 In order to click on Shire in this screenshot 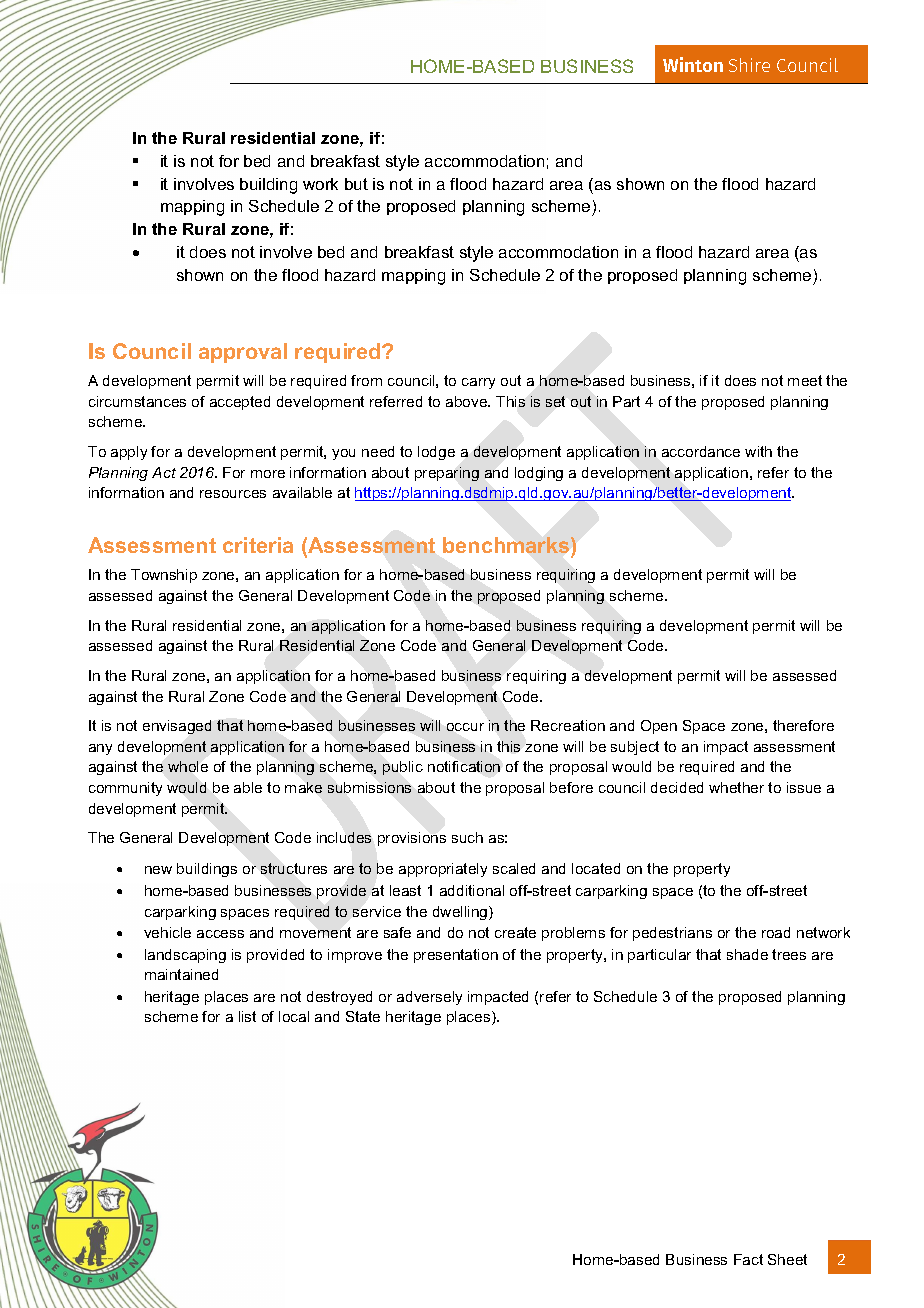, I will do `click(749, 65)`.
